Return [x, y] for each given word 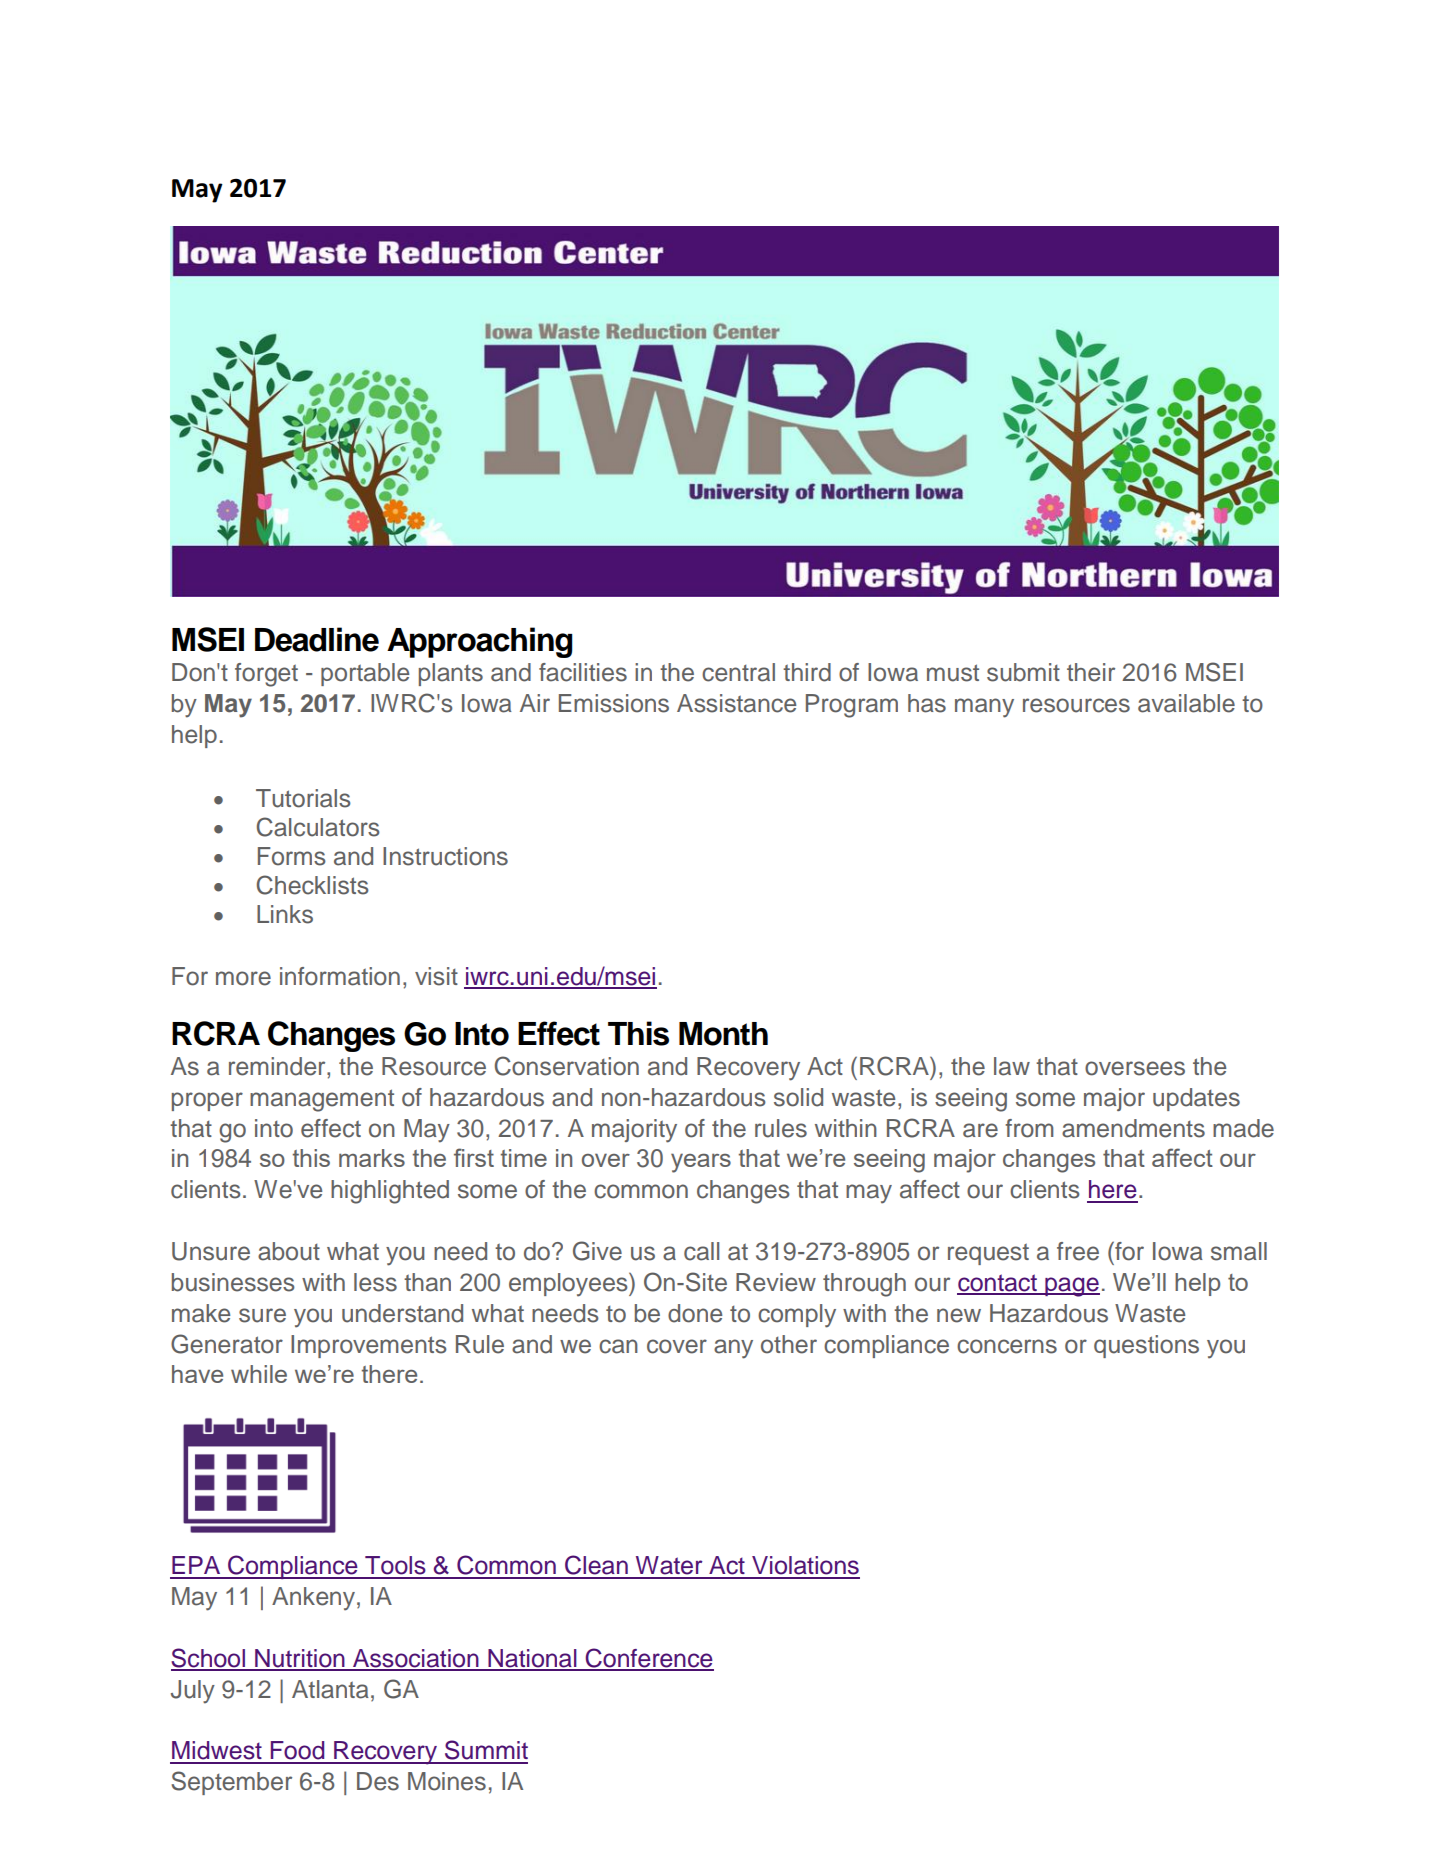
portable [365, 674]
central [738, 672]
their [1091, 672]
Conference [648, 1659]
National [532, 1659]
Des [378, 1781]
